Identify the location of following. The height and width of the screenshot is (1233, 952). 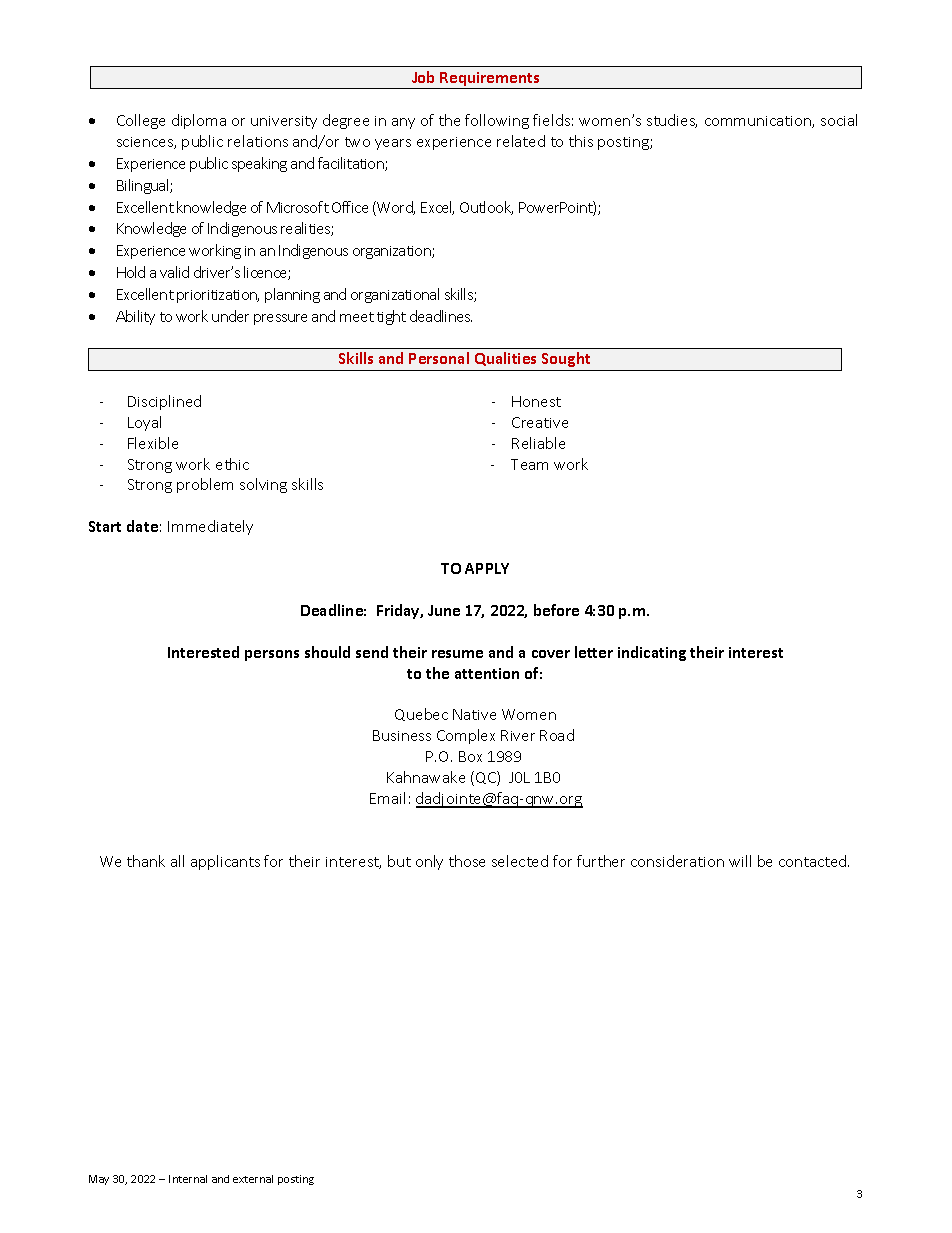
(497, 121).
